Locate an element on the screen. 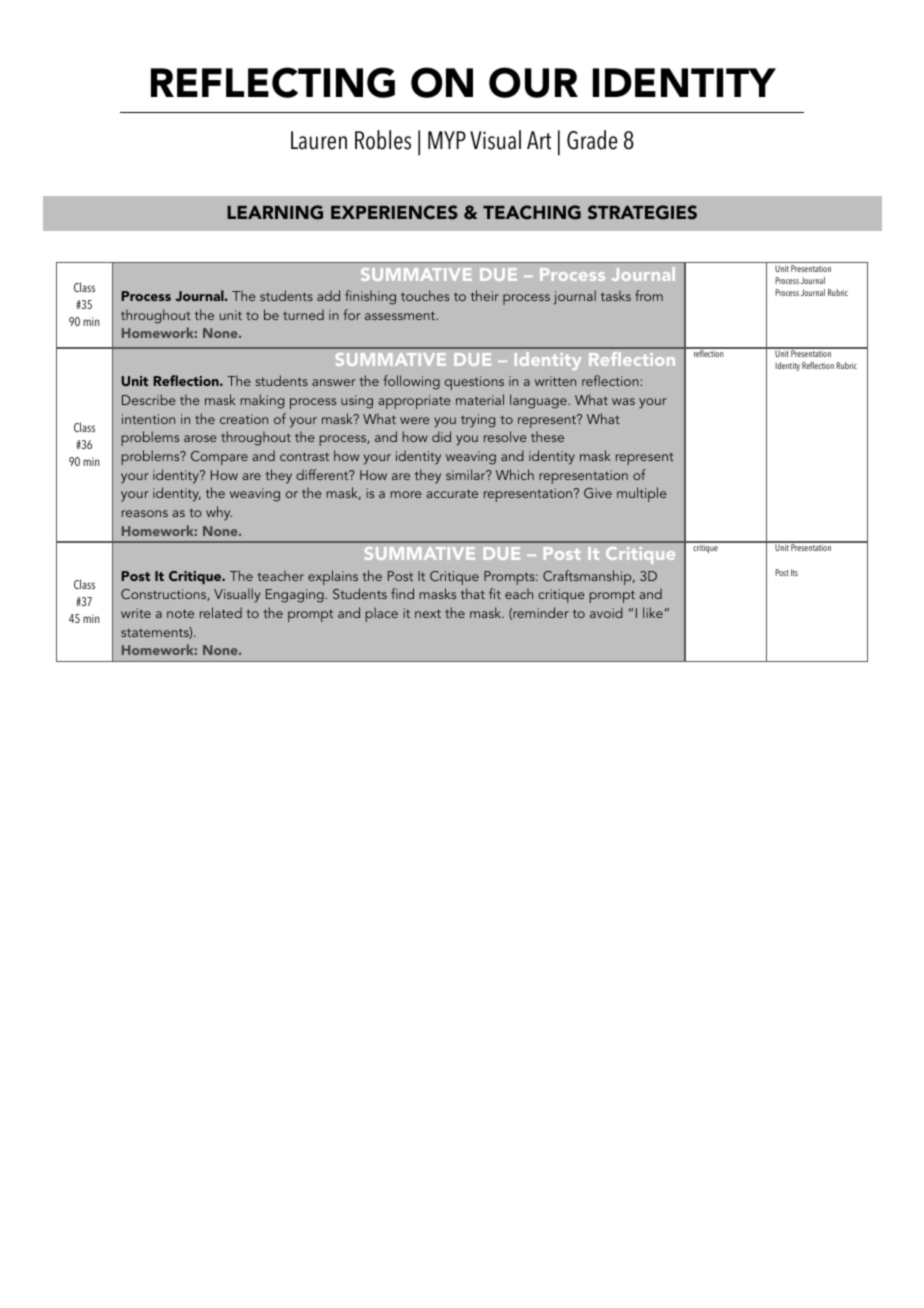 The width and height of the screenshot is (924, 1308). questions is located at coordinates (474, 383).
